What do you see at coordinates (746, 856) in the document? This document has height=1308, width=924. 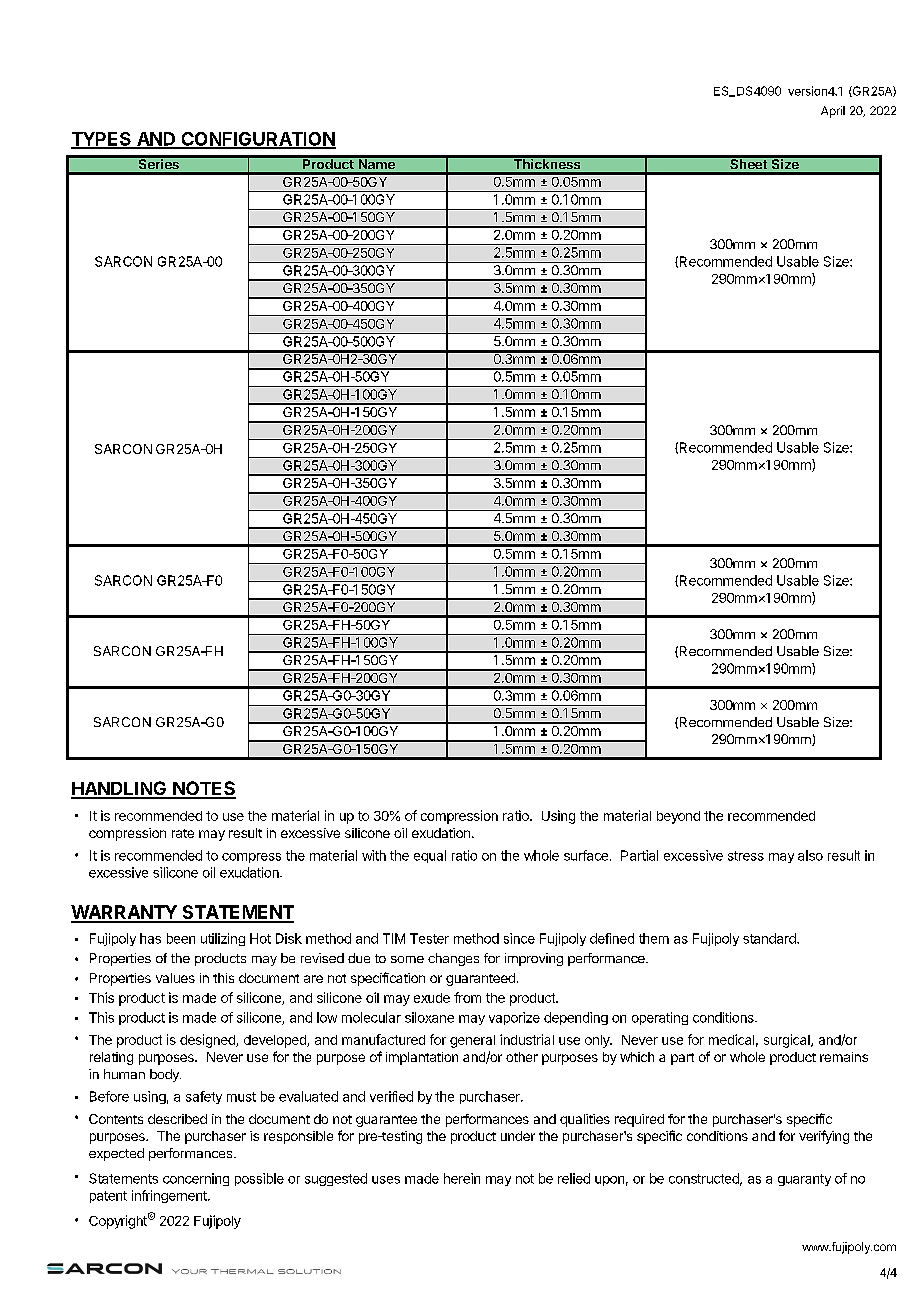 I see `stress` at bounding box center [746, 856].
